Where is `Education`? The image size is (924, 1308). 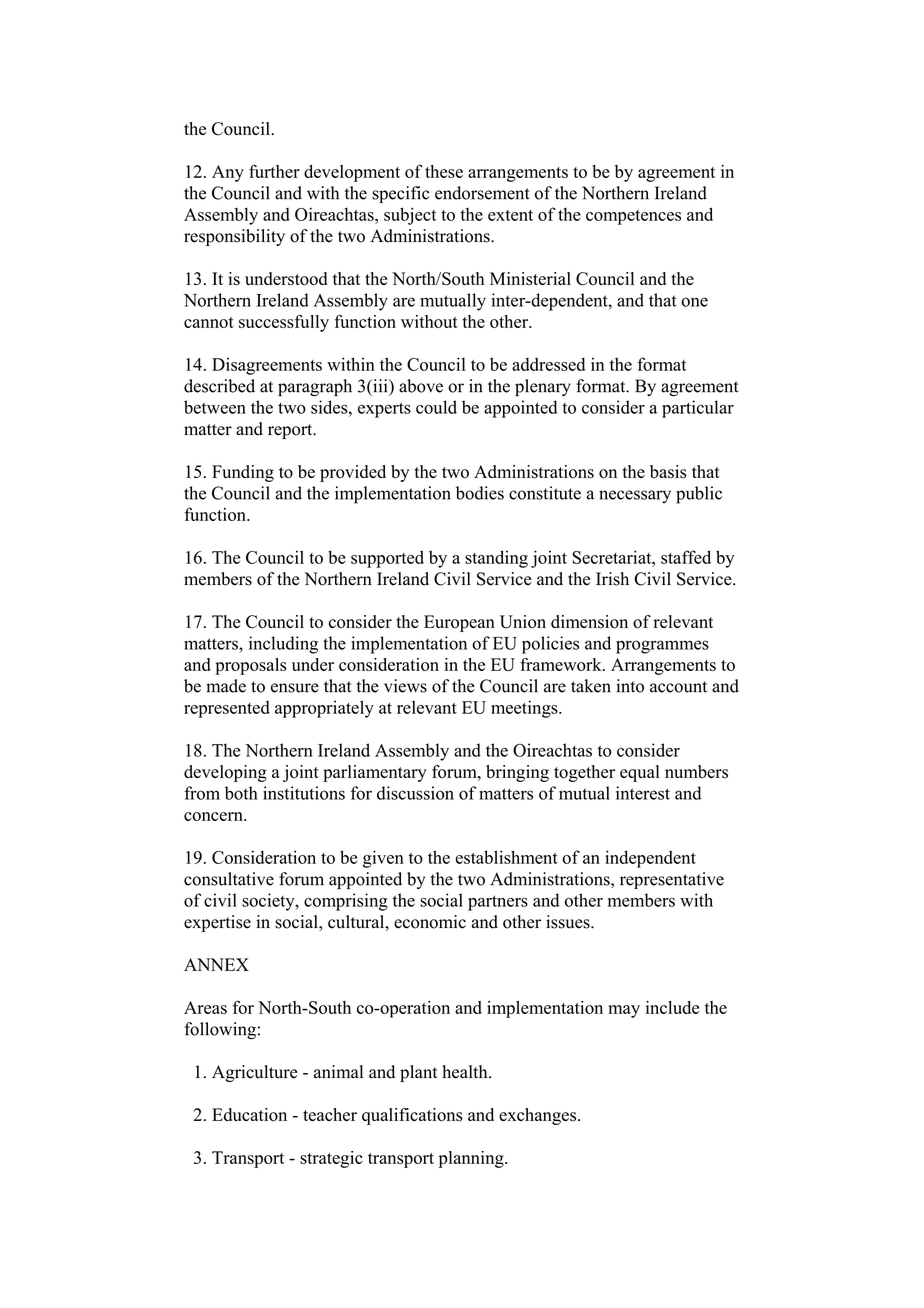
Education is located at coordinates (249, 1115).
